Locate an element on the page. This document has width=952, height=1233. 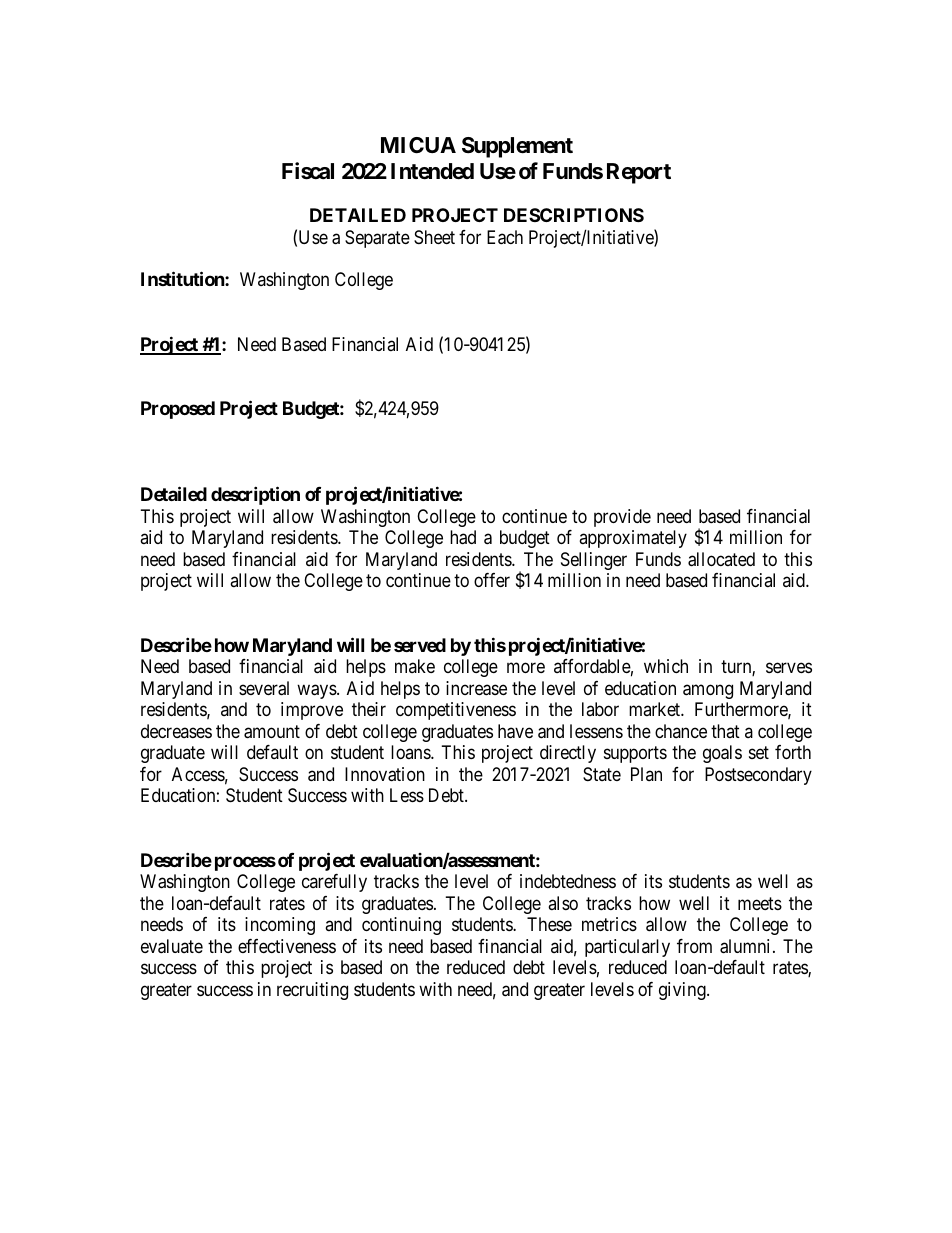
Intended is located at coordinates (432, 171).
